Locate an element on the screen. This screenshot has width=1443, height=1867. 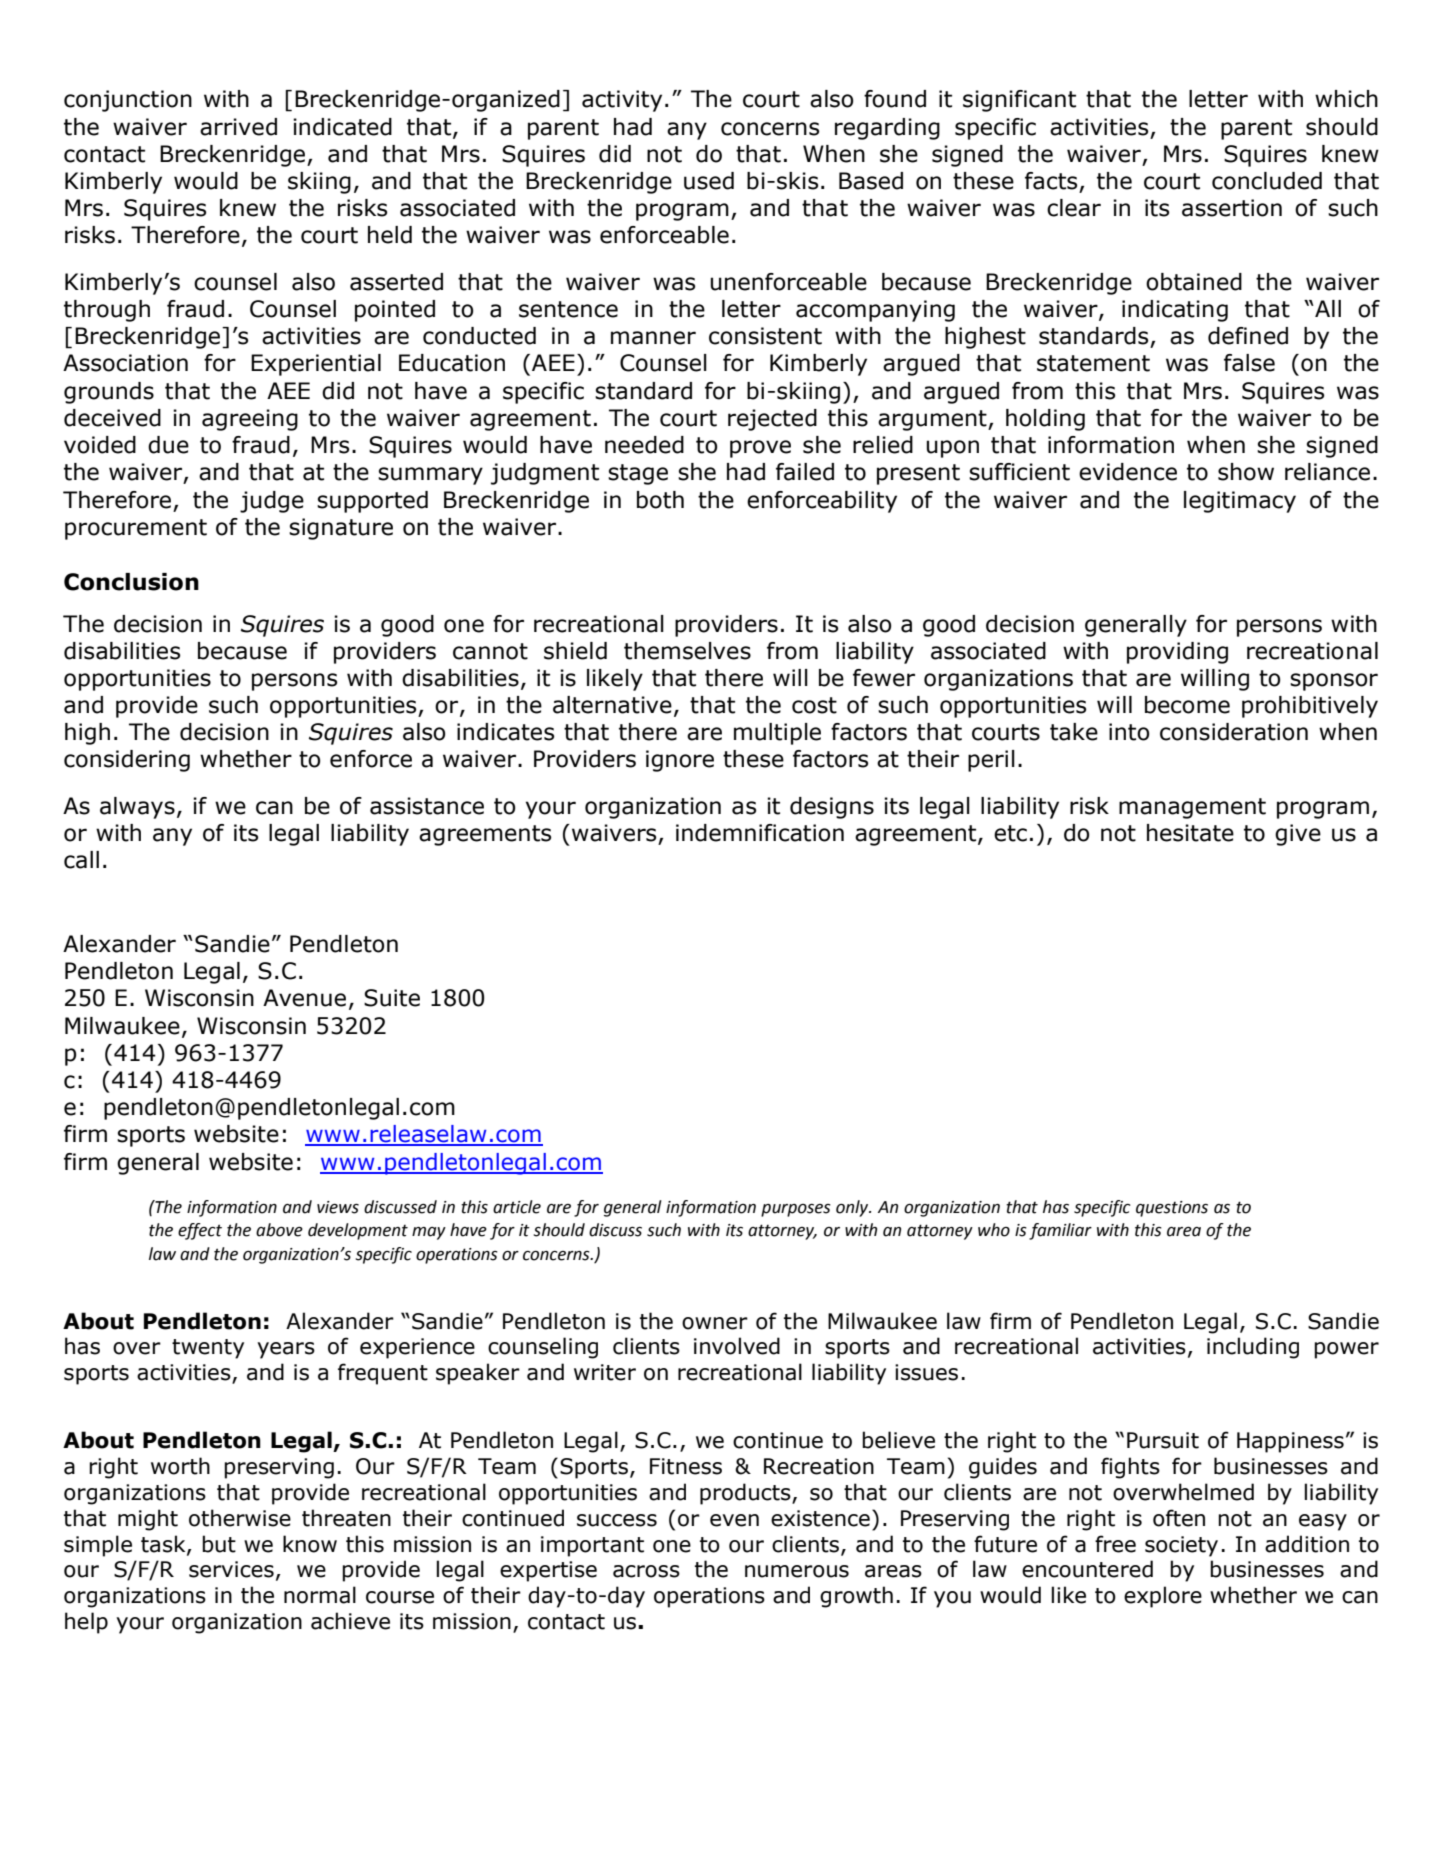
across is located at coordinates (646, 1571).
